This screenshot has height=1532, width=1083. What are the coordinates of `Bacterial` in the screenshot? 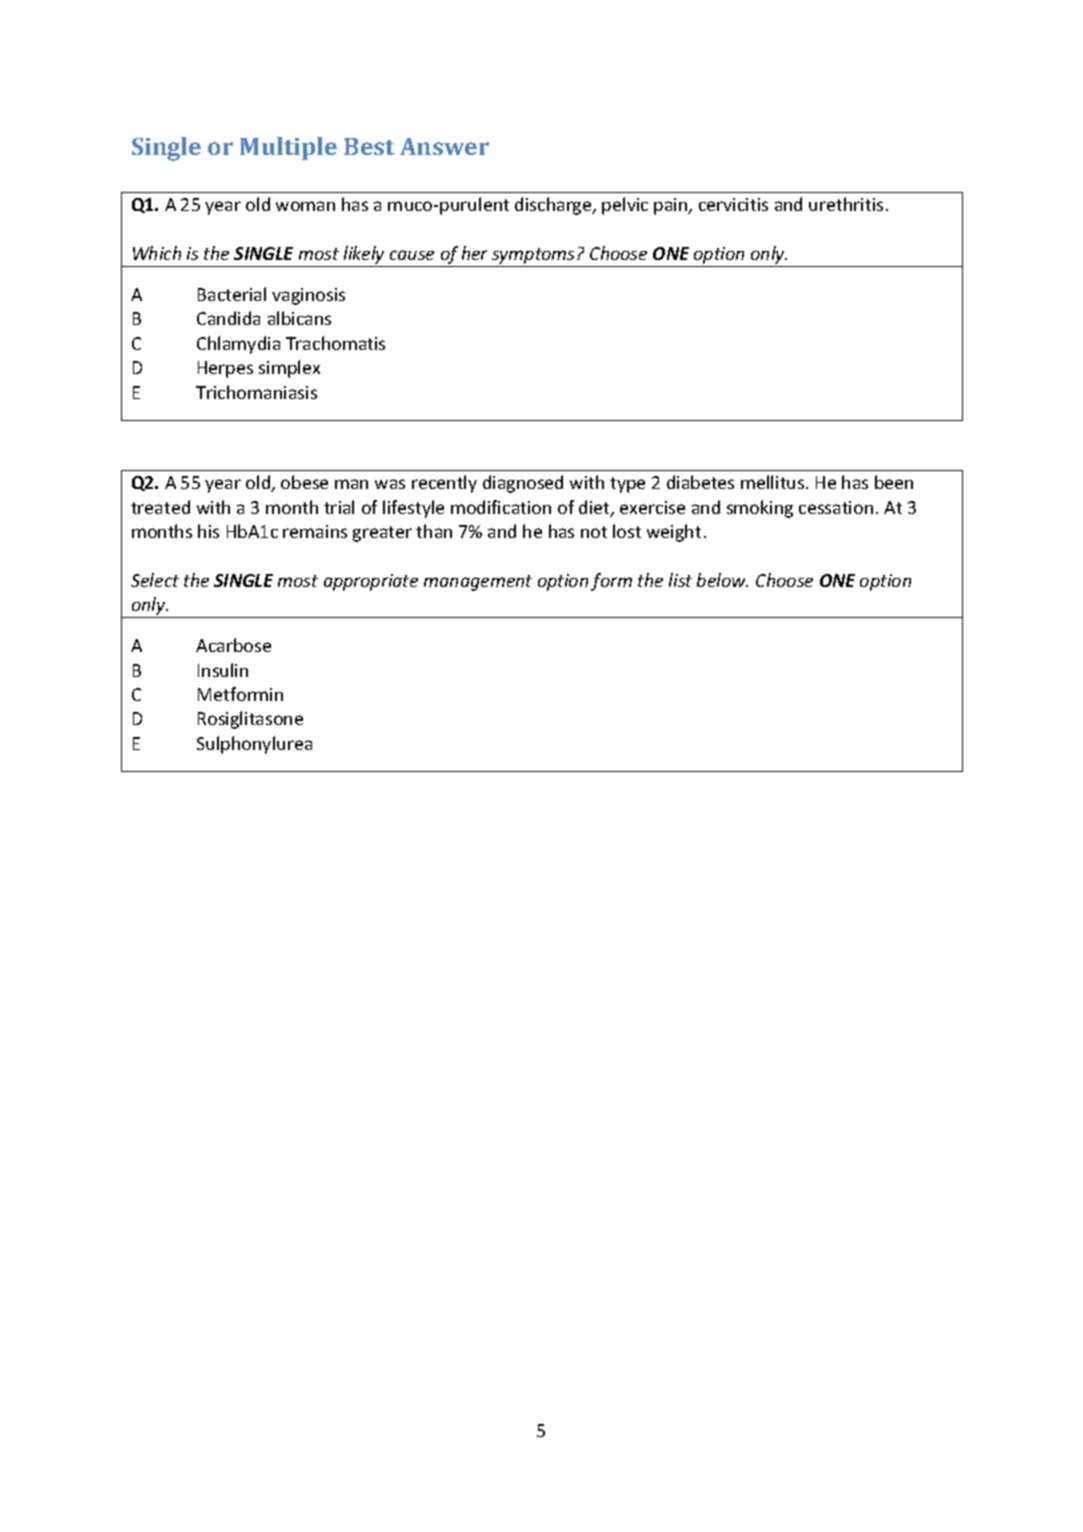 It's located at (232, 294).
